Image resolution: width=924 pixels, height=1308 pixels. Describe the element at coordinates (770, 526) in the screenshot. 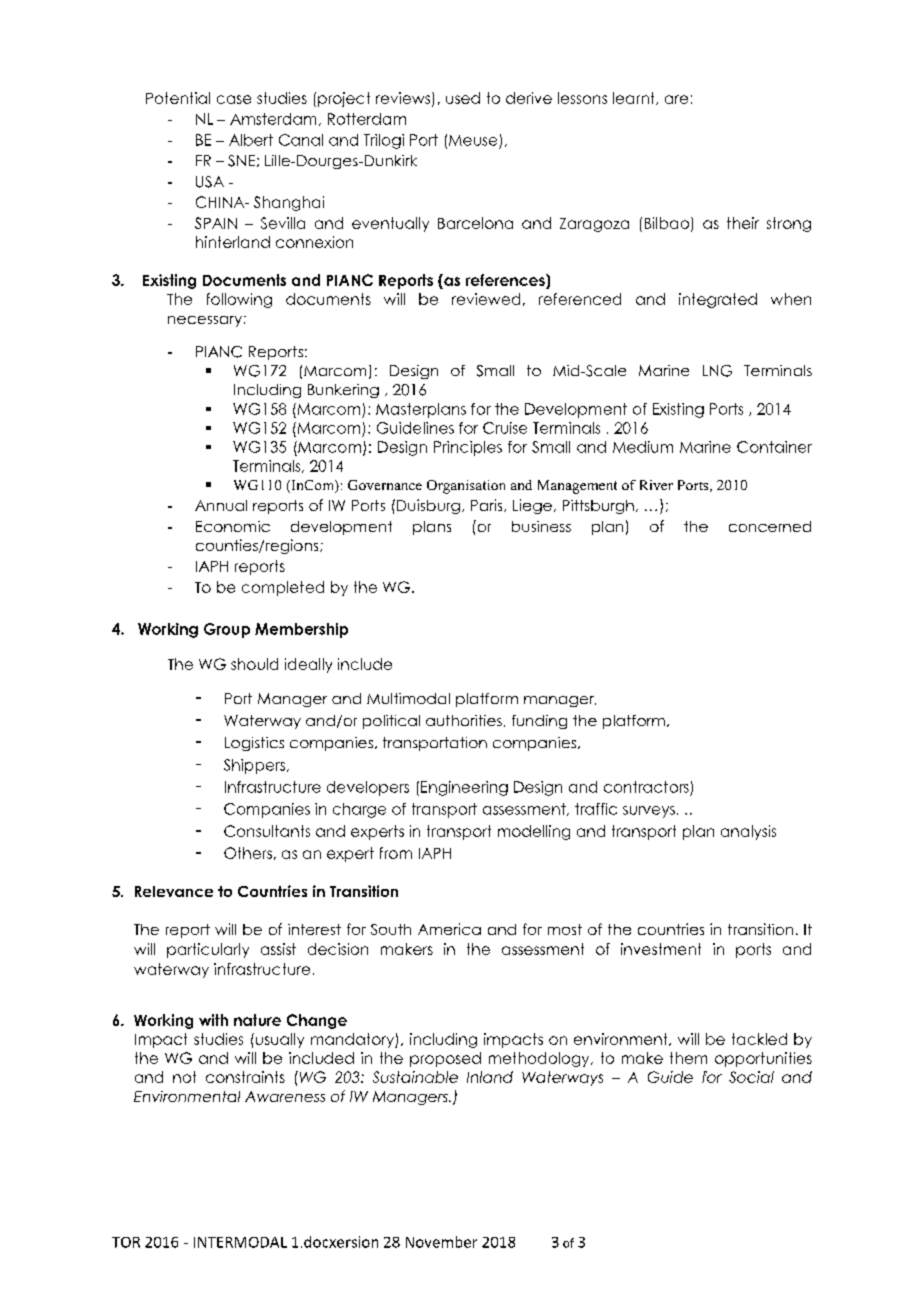

I see `concerned` at that location.
